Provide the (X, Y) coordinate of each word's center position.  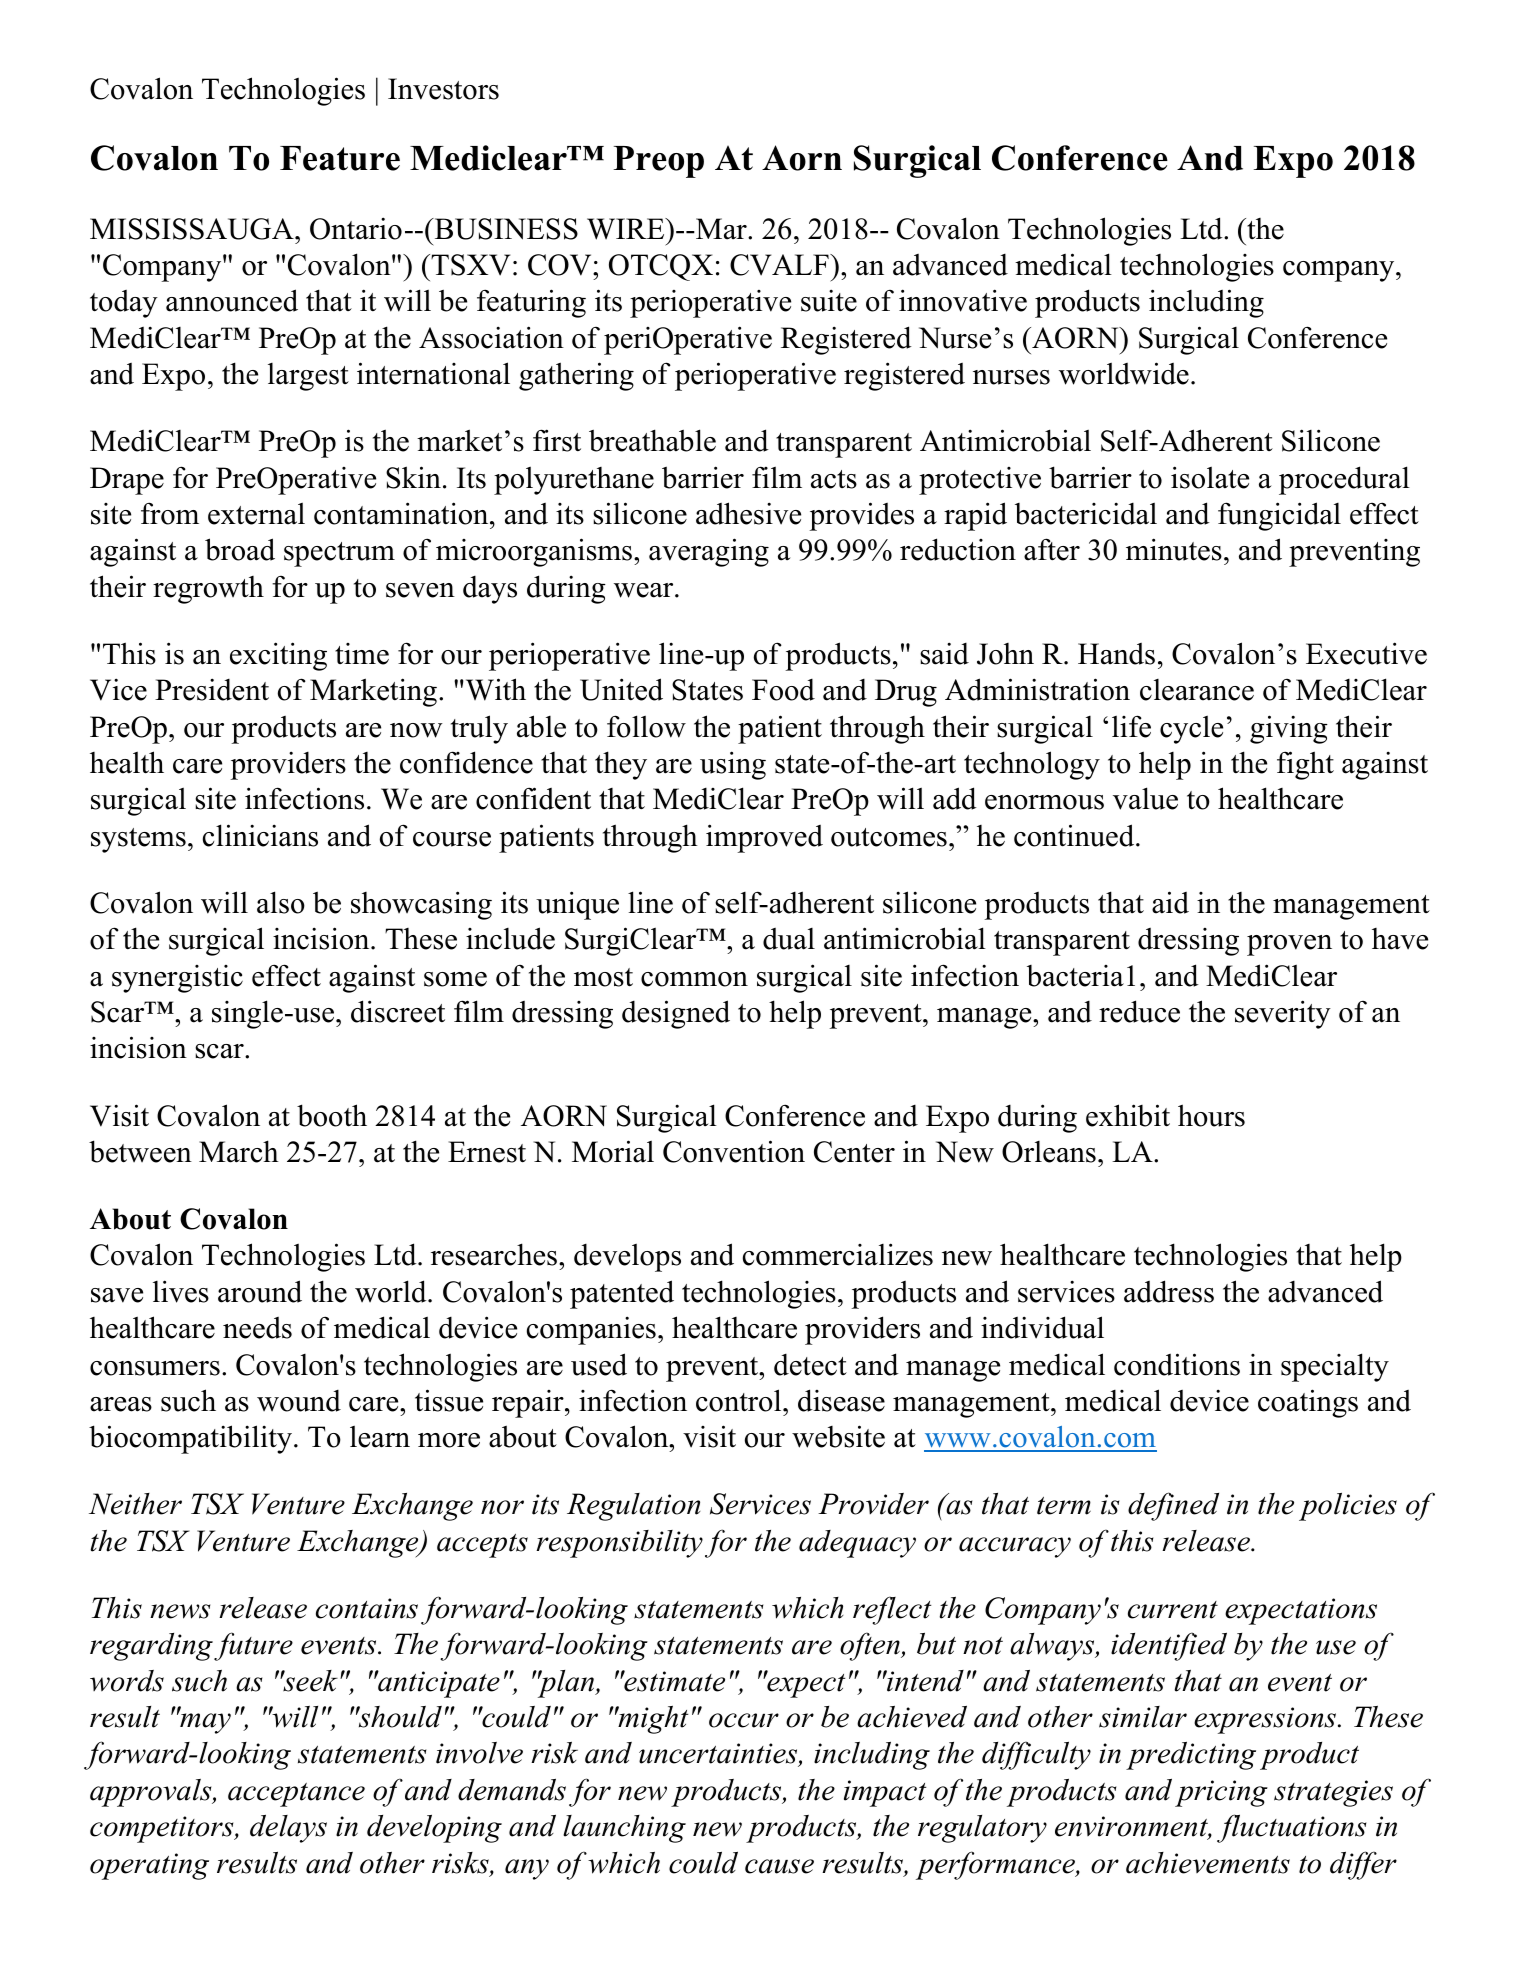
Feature (340, 158)
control (740, 1400)
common (694, 979)
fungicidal (1279, 516)
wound (299, 1401)
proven (1289, 945)
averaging (709, 552)
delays (288, 1829)
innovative (963, 300)
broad (240, 549)
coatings (1308, 1403)
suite (829, 300)
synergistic (177, 979)
